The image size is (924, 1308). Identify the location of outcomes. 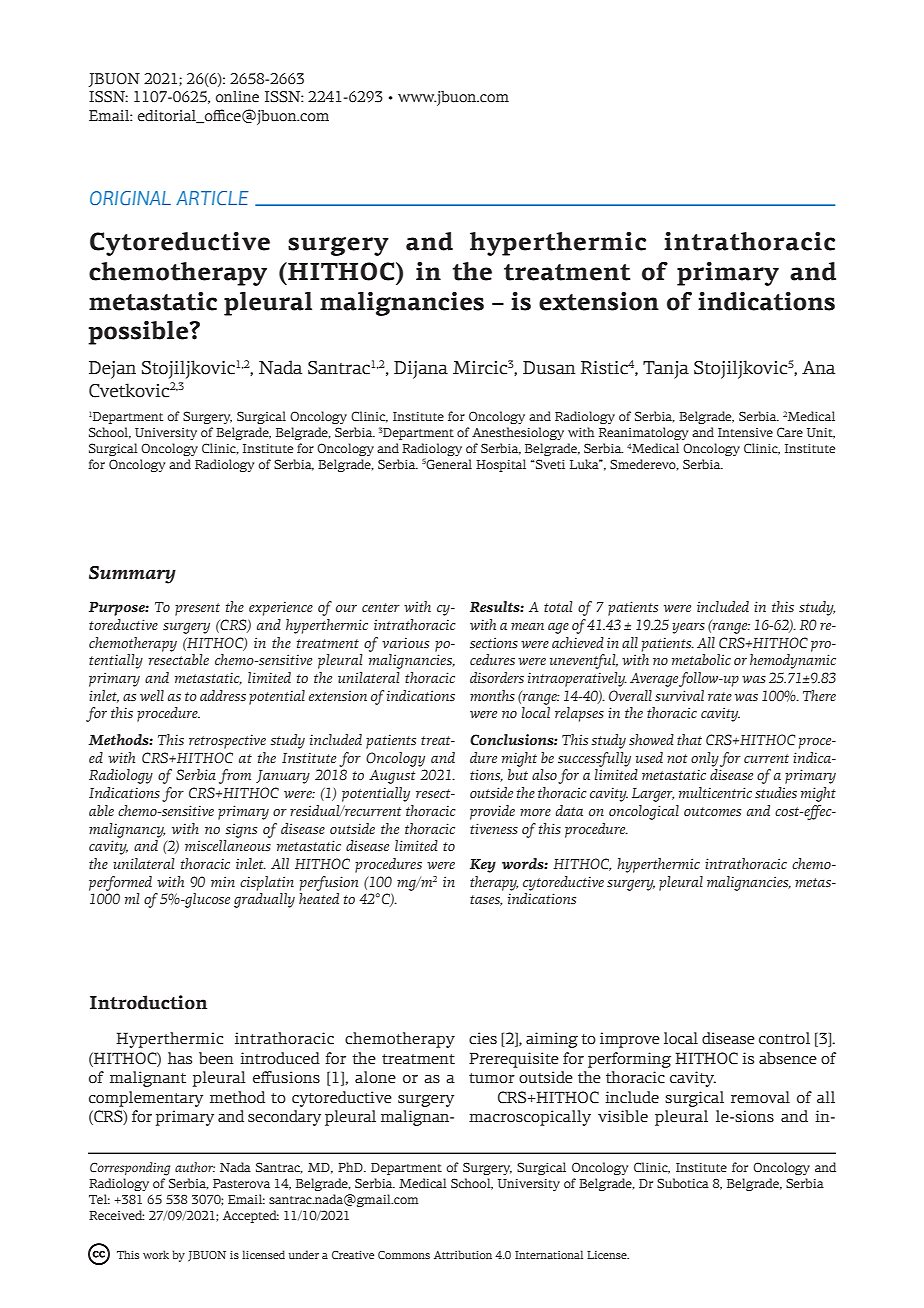
(712, 812).
